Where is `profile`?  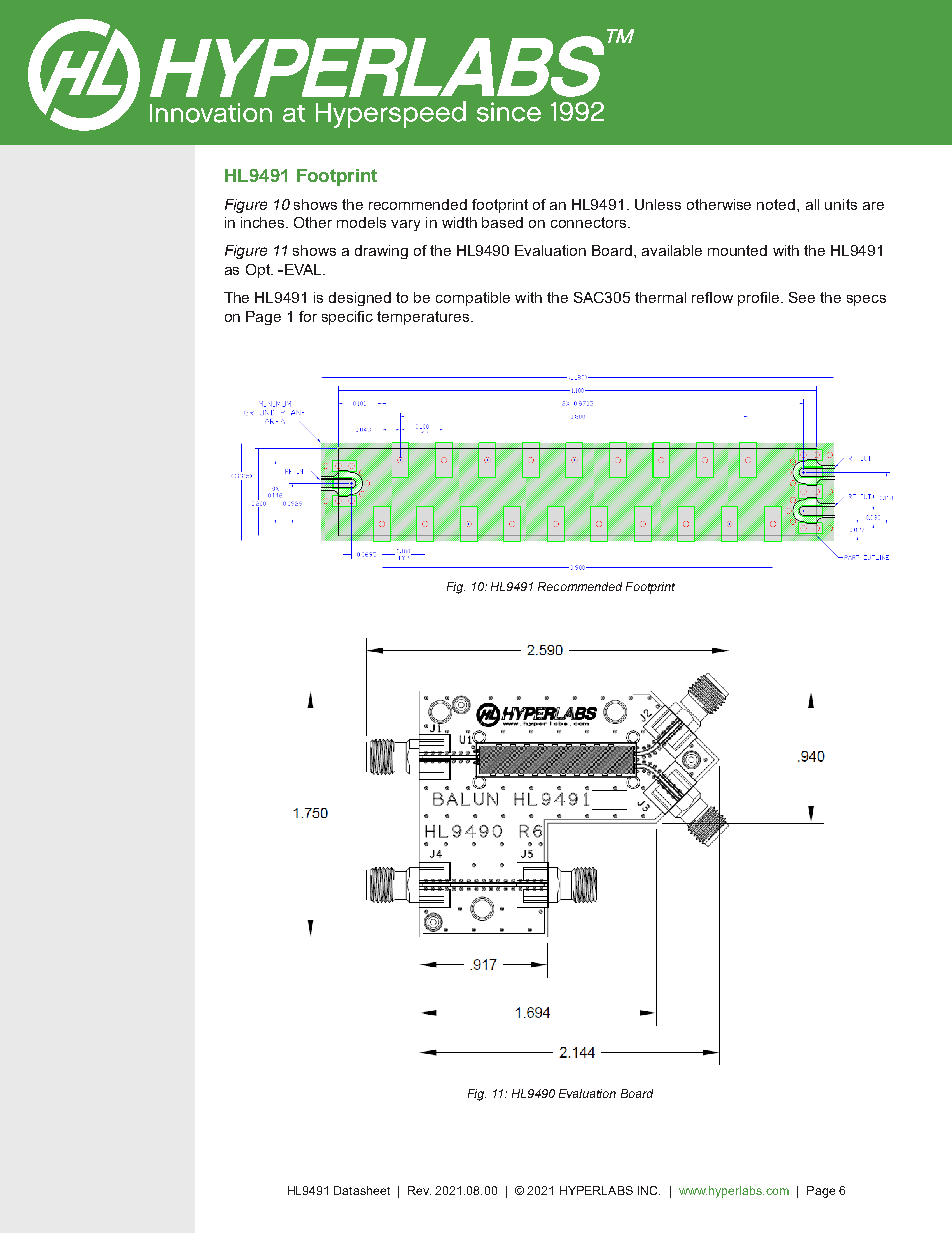
profile is located at coordinates (760, 299).
